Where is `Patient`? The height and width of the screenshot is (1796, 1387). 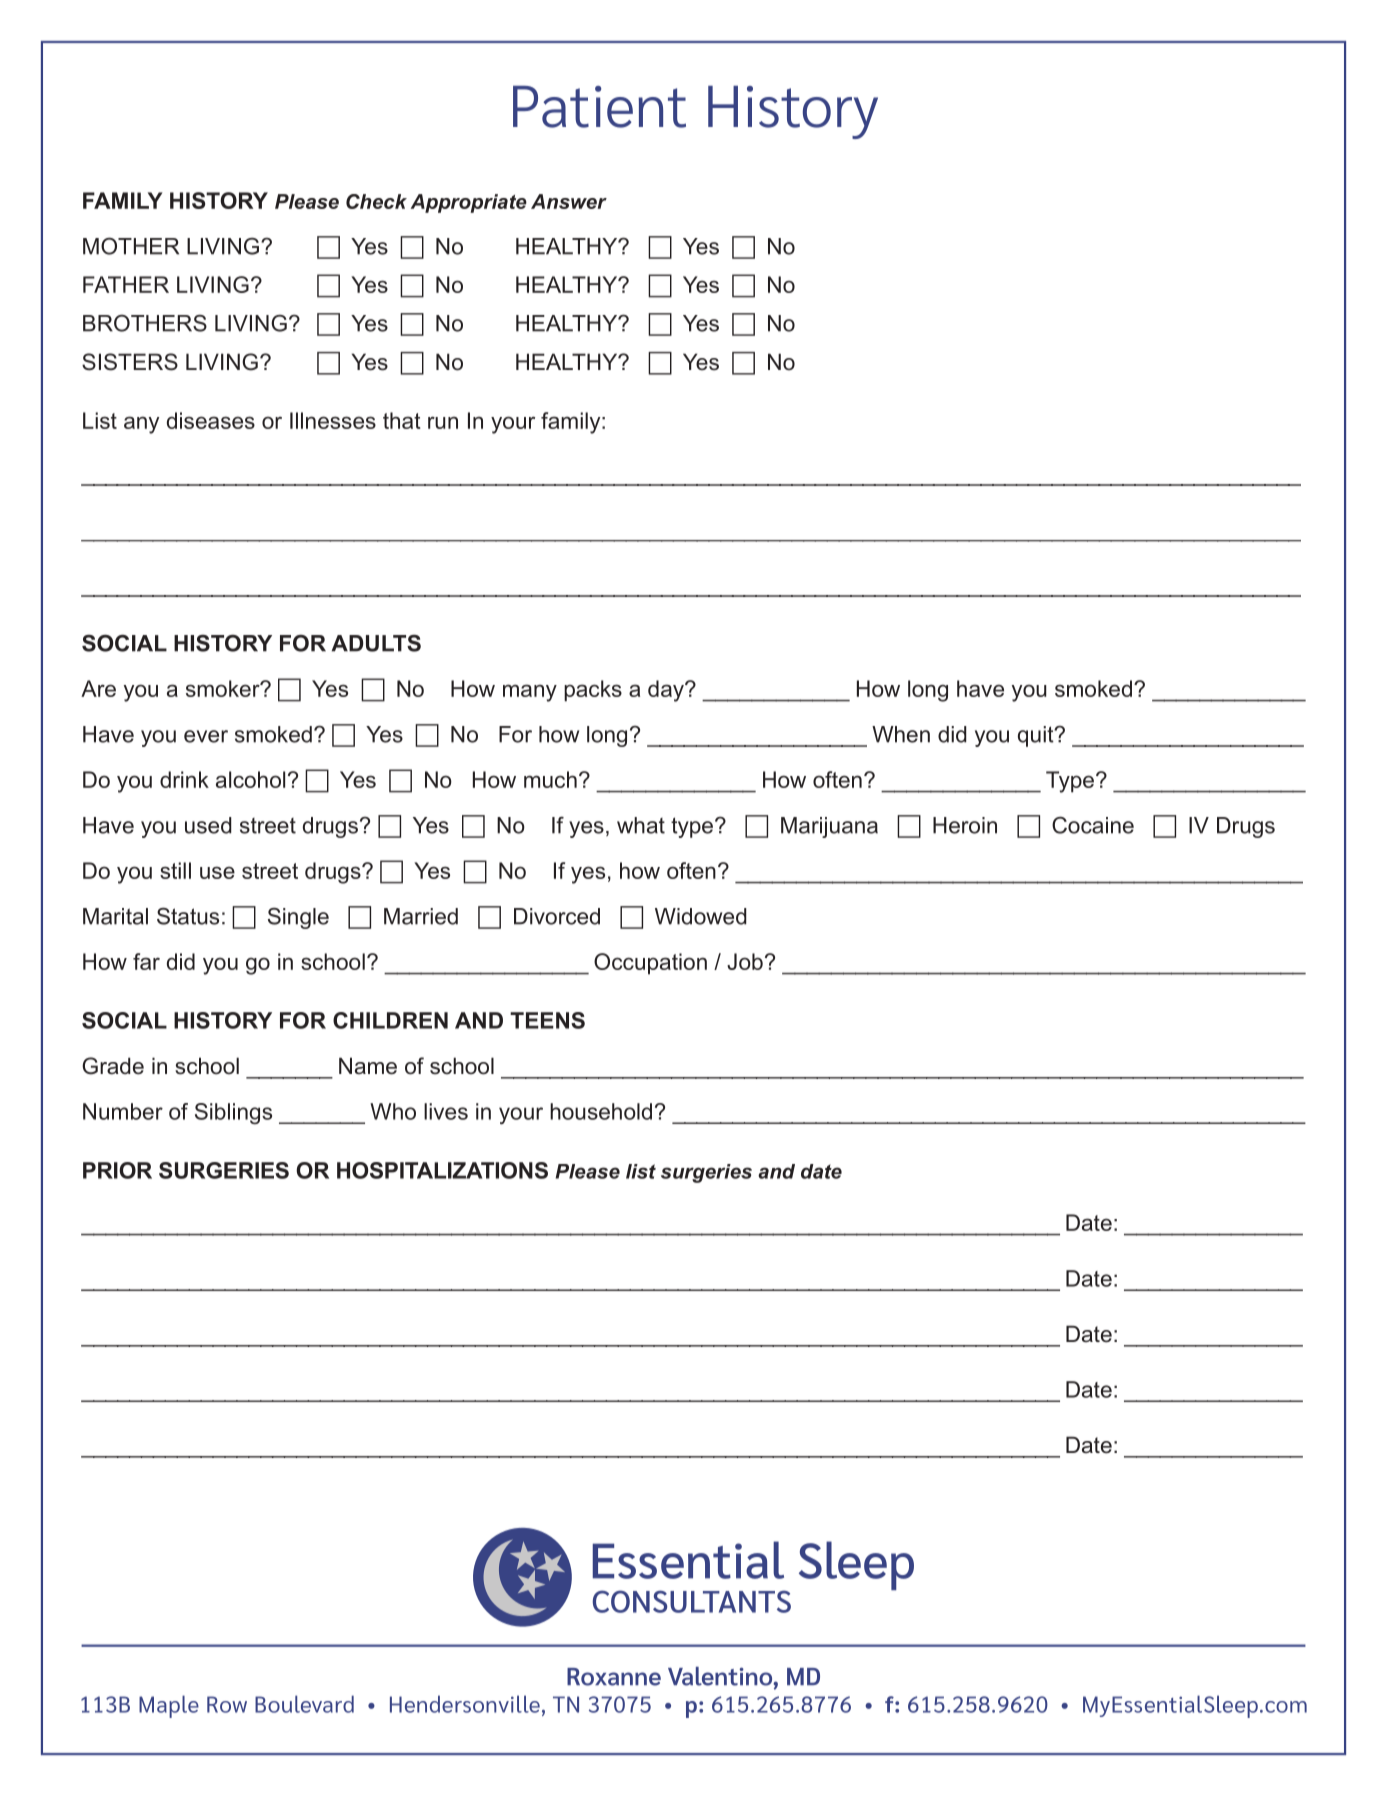
Patient is located at coordinates (599, 107).
